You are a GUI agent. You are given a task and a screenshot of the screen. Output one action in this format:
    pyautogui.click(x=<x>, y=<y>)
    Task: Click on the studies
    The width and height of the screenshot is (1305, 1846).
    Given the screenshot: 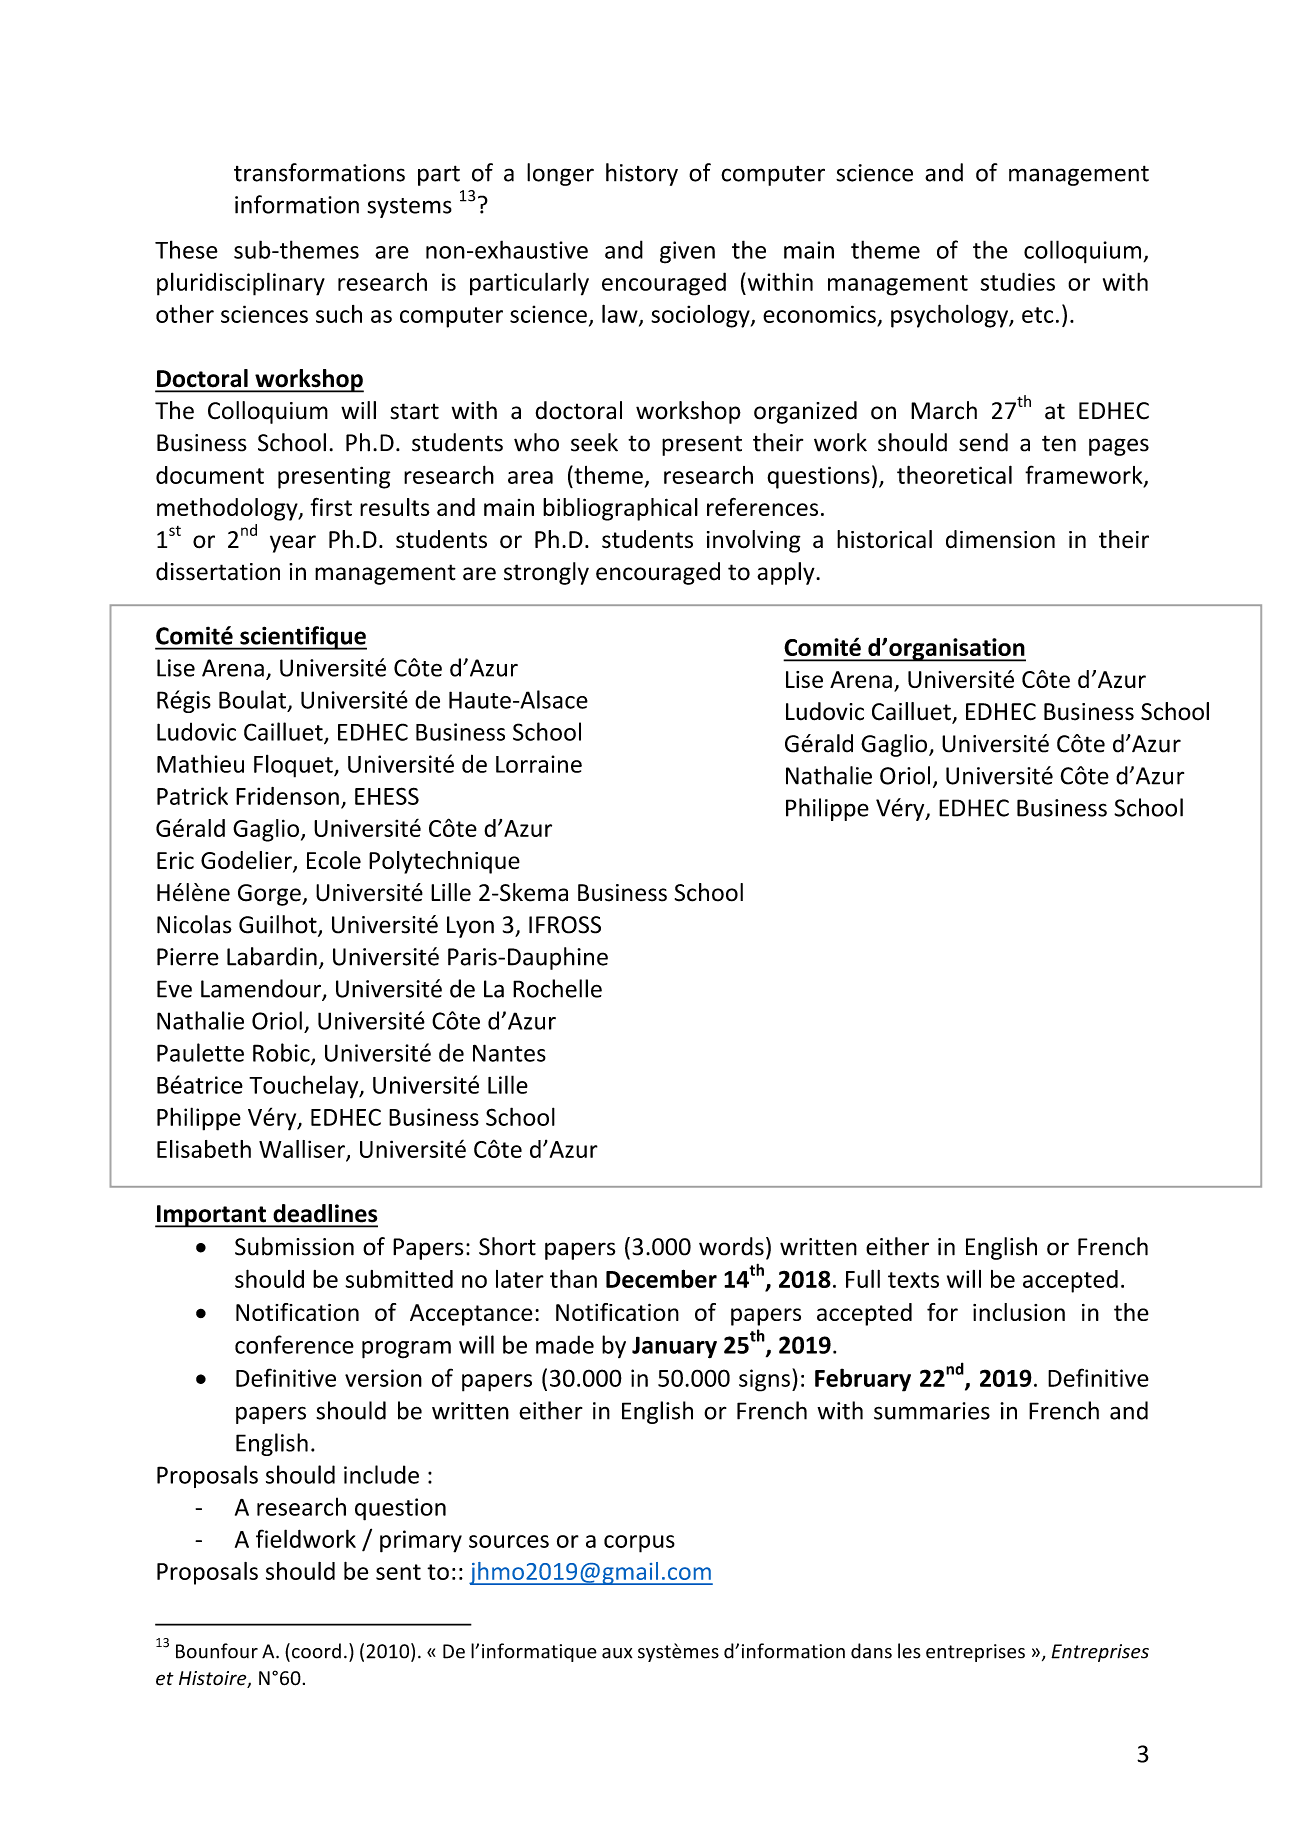 What is the action you would take?
    pyautogui.click(x=1018, y=281)
